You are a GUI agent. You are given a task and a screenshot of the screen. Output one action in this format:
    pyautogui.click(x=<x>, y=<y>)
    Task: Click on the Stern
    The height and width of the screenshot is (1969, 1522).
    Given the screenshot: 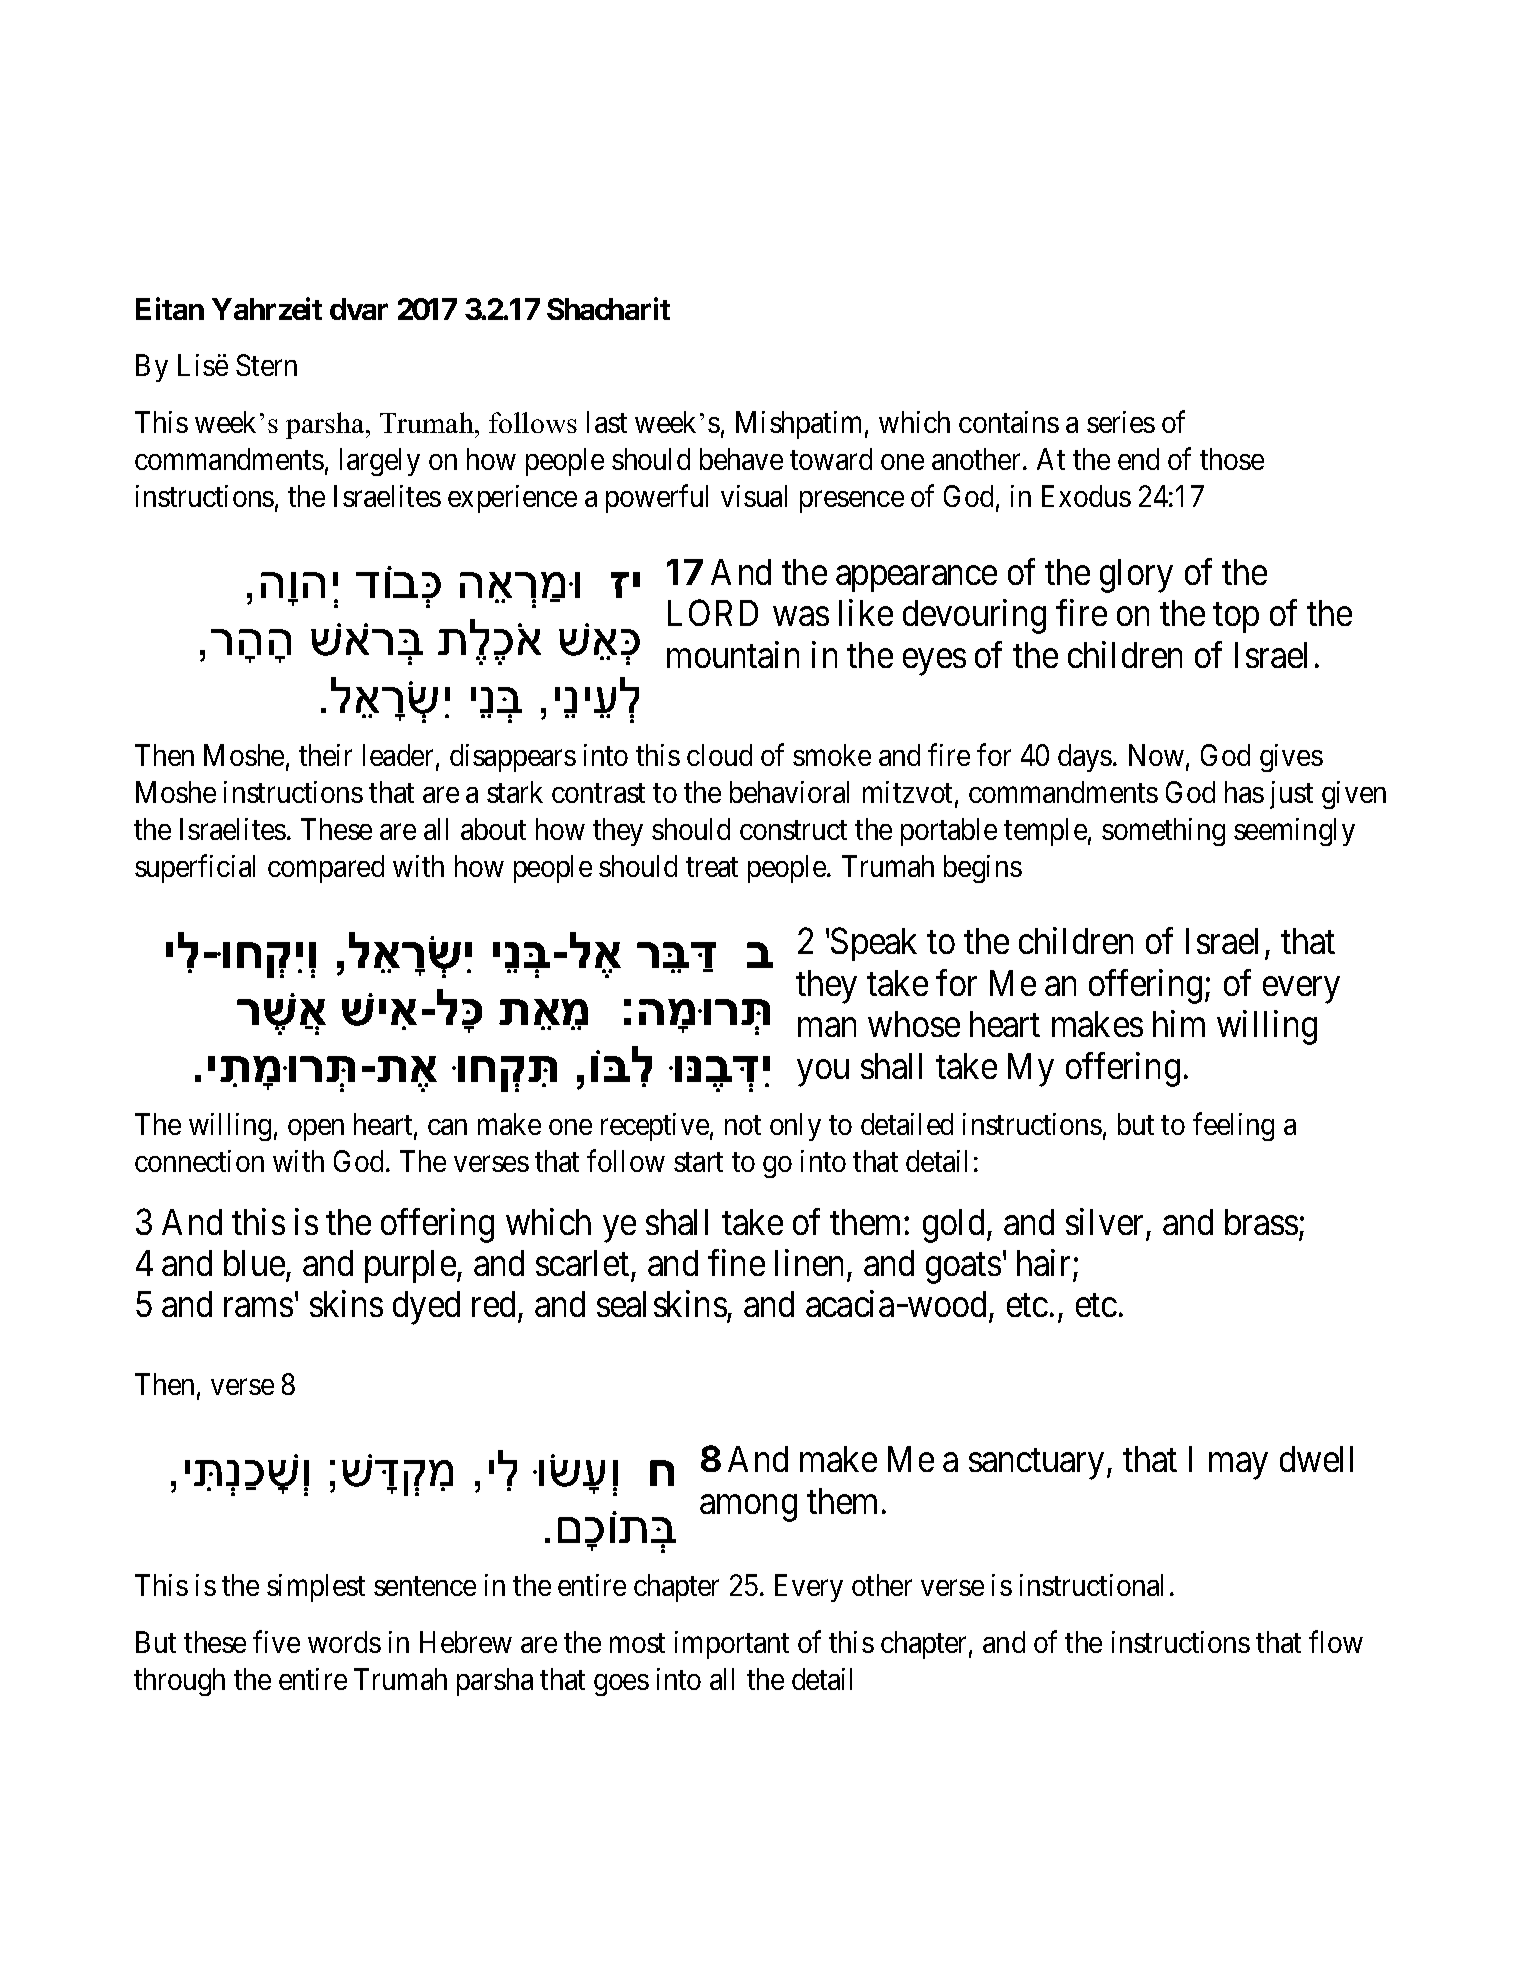 What is the action you would take?
    pyautogui.click(x=266, y=365)
